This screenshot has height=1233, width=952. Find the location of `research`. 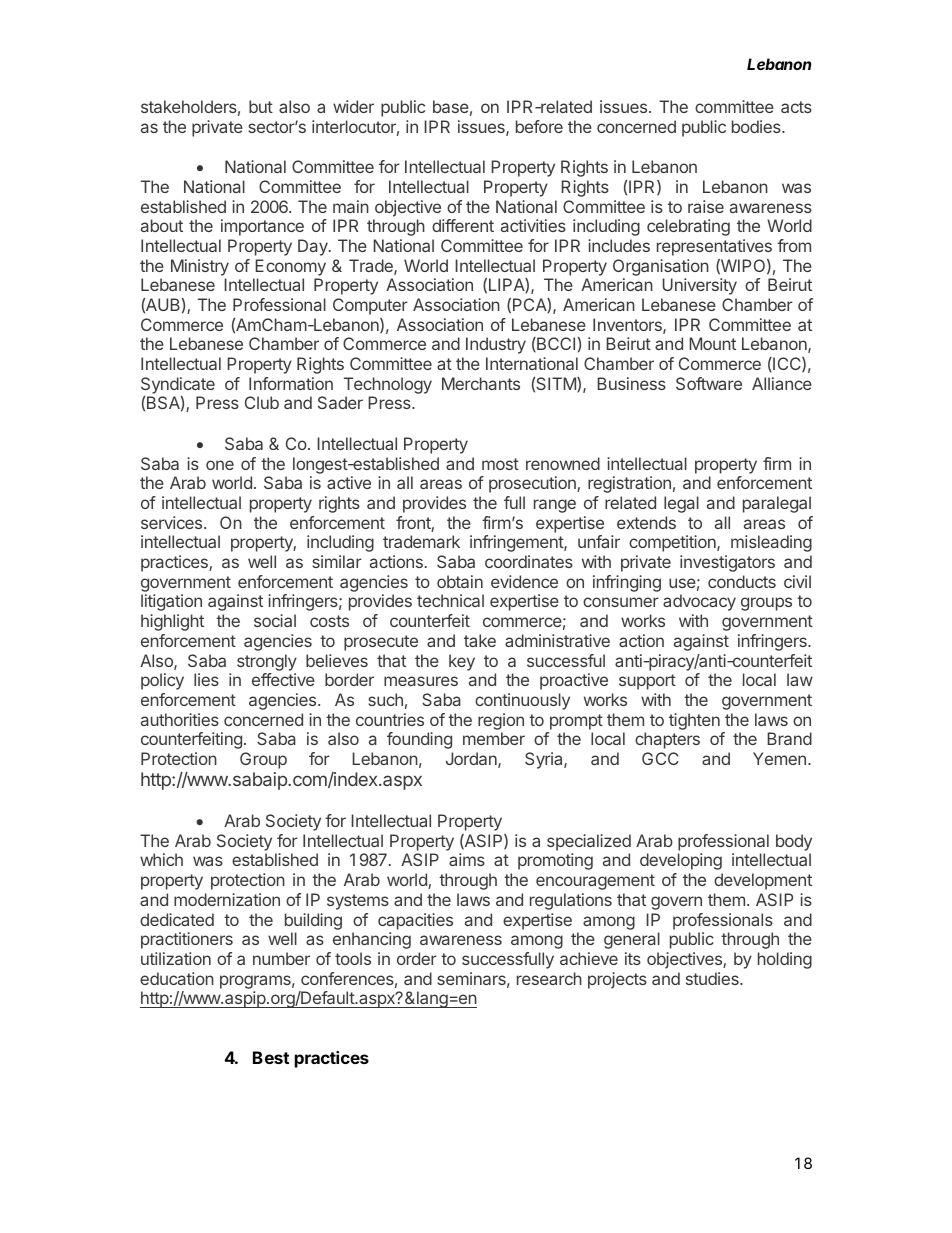

research is located at coordinates (549, 978).
